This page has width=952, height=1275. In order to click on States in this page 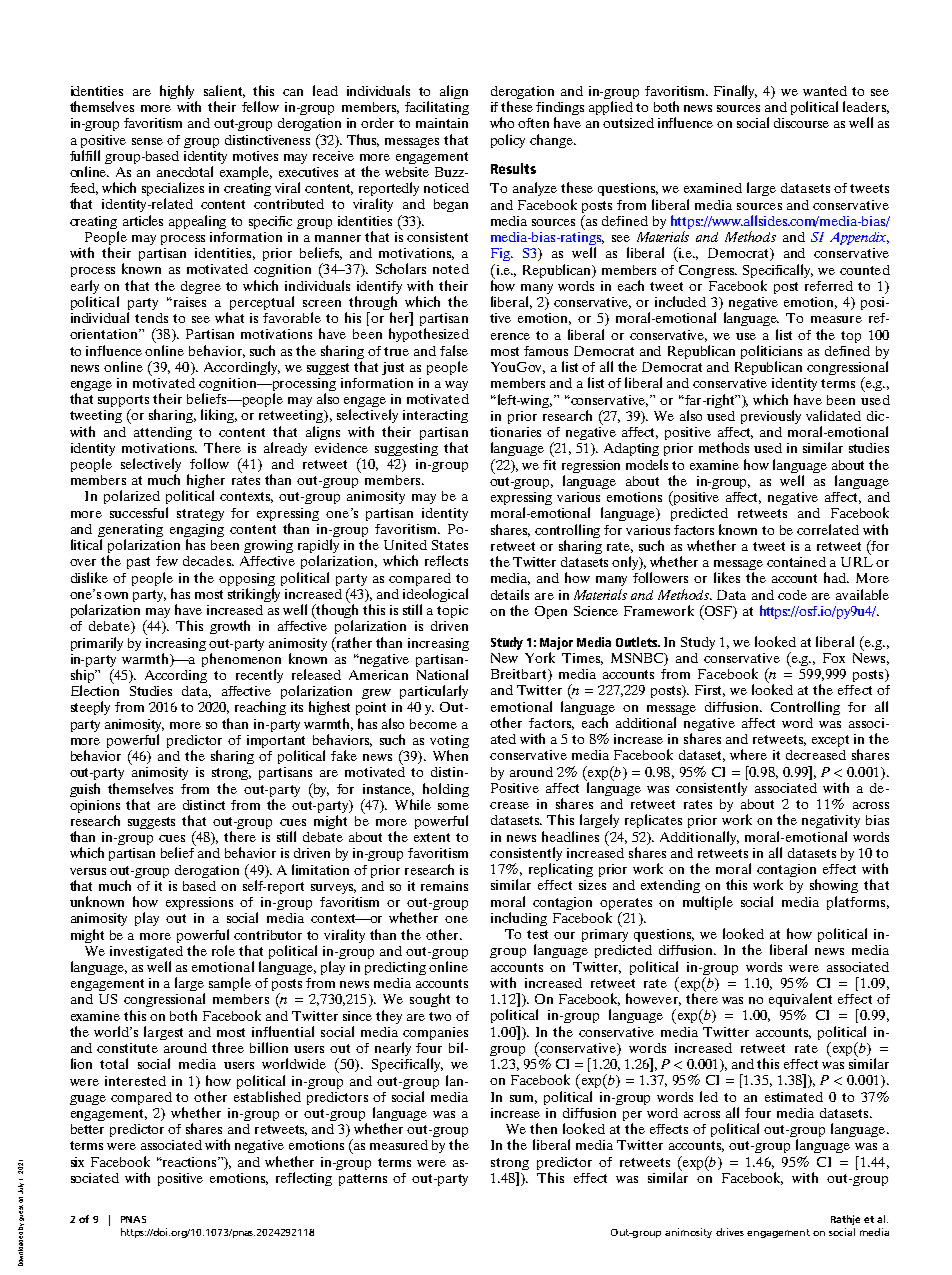, I will do `click(450, 545)`.
